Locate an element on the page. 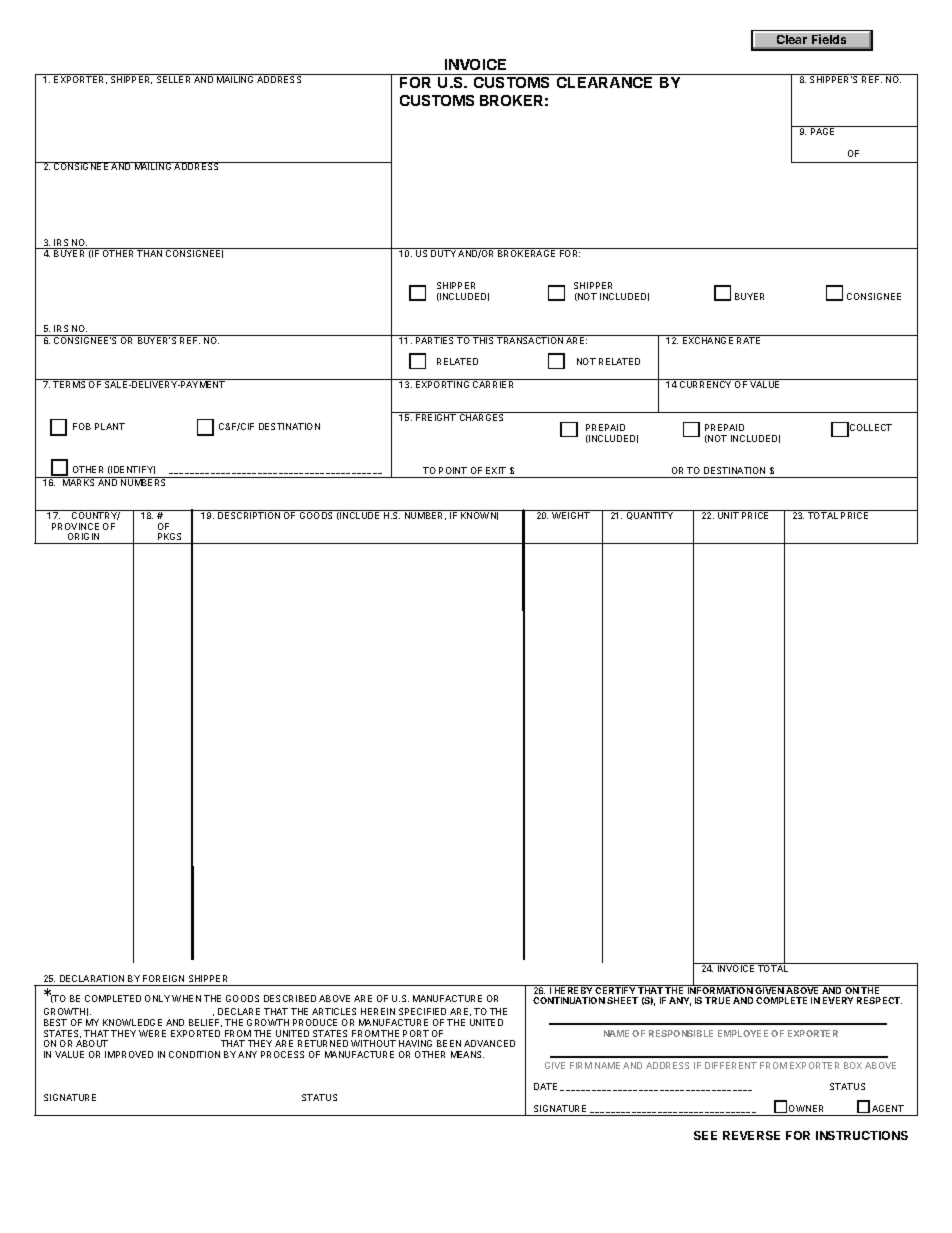 This image has height=1233, width=952. KNOWN is located at coordinates (479, 515).
